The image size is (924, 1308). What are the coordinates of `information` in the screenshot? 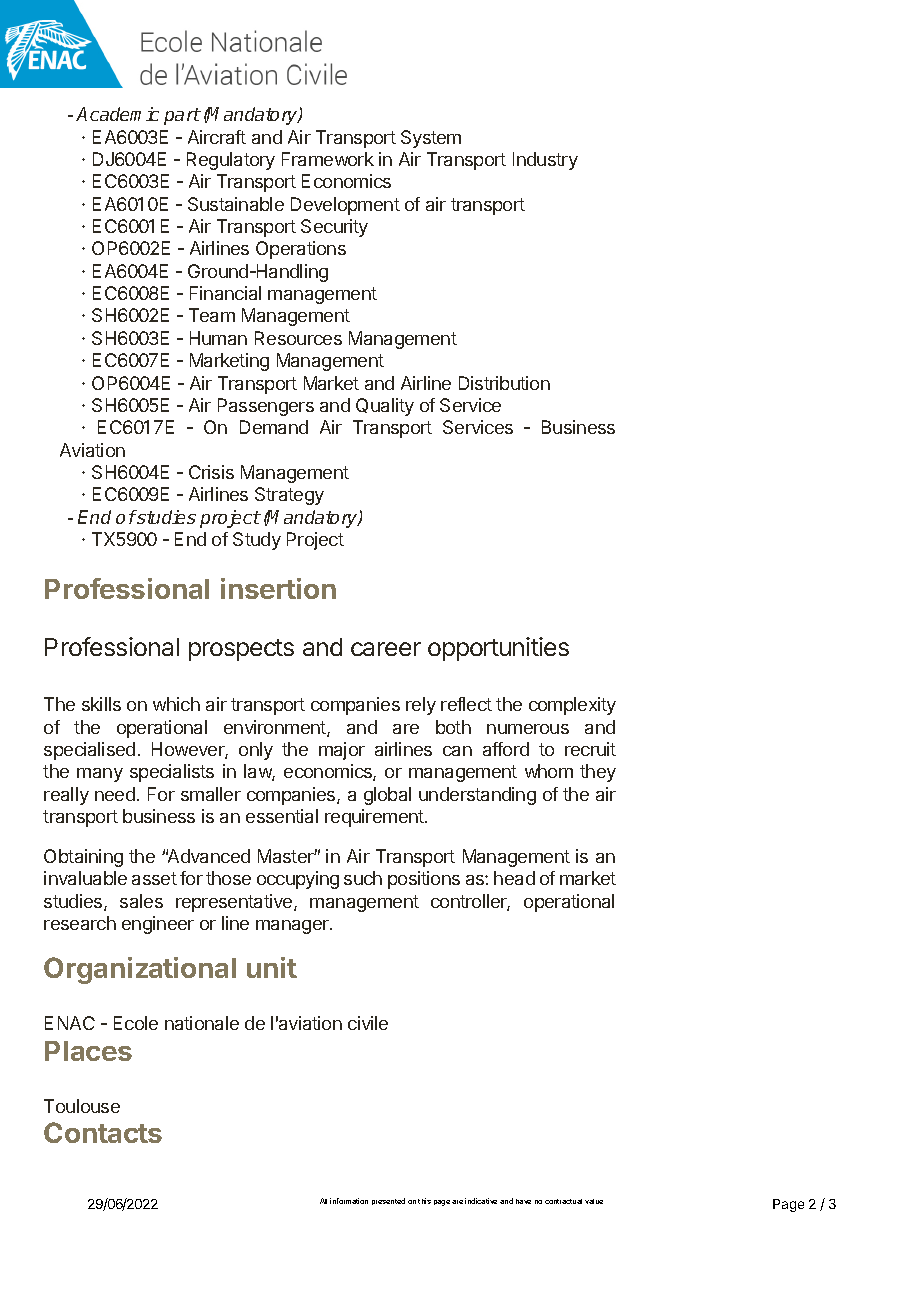 It's located at (349, 1201).
